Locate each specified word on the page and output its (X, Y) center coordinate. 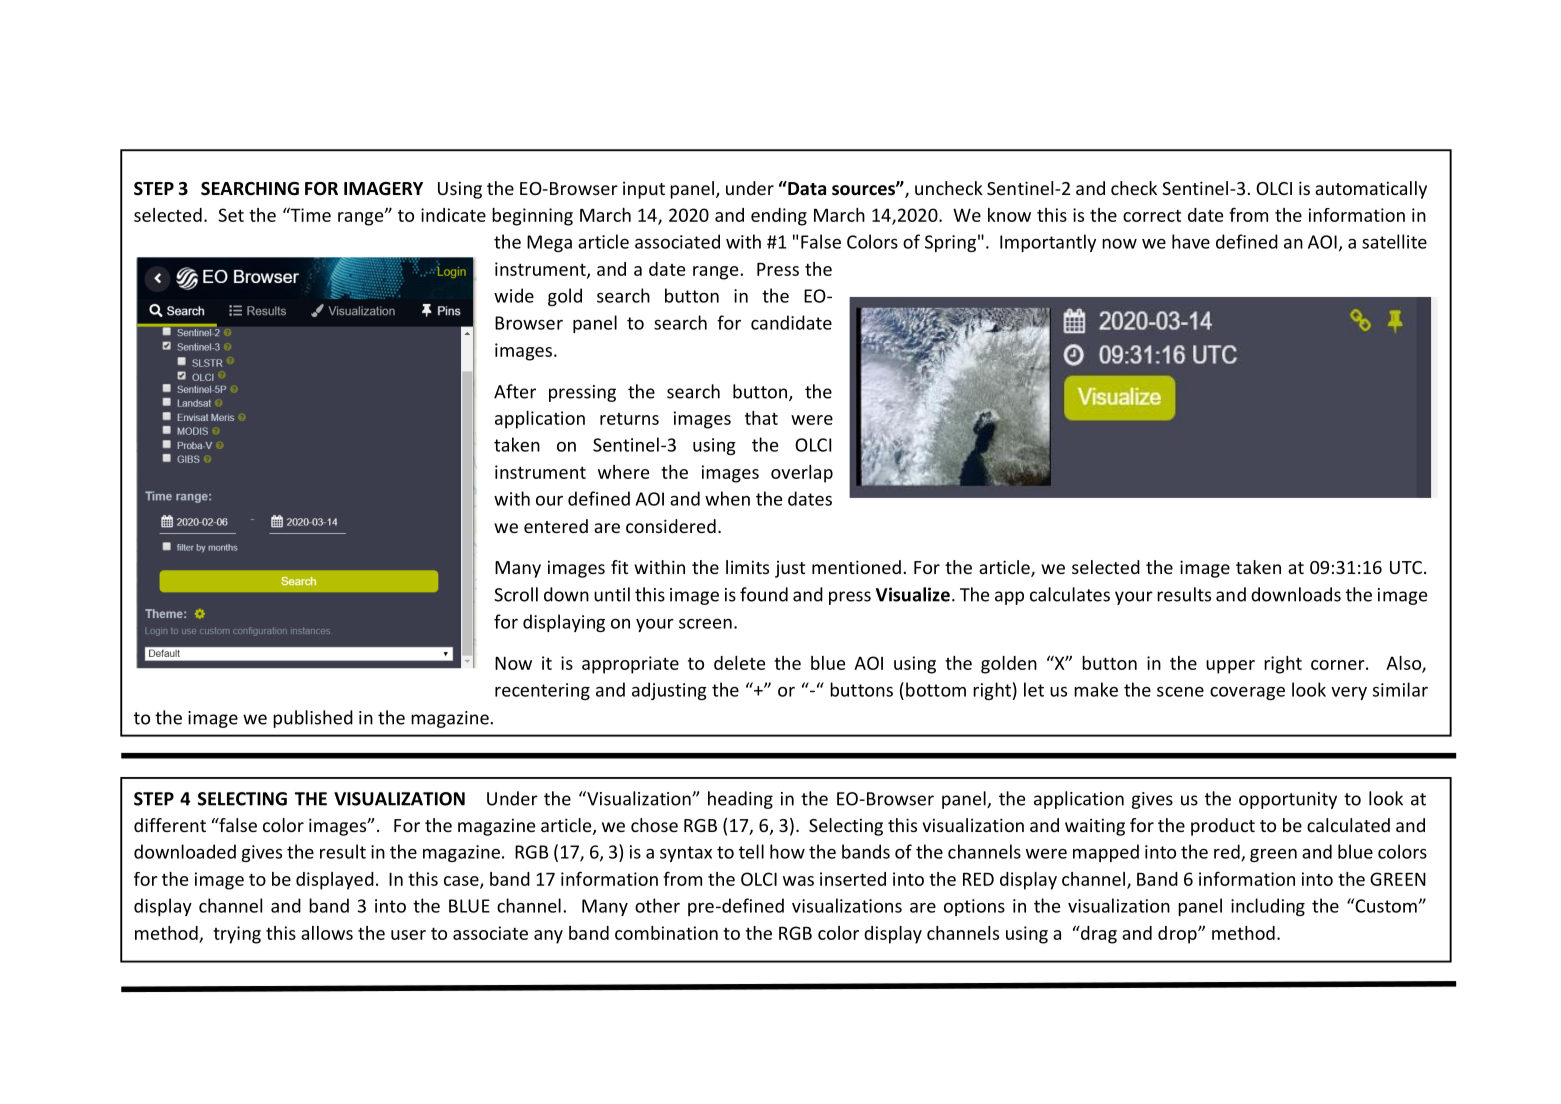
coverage (1247, 693)
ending (779, 217)
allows (327, 933)
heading (740, 800)
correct (1152, 215)
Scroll (516, 594)
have (1191, 241)
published (313, 719)
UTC (1406, 567)
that (761, 418)
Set (231, 215)
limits (747, 567)
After (515, 391)
